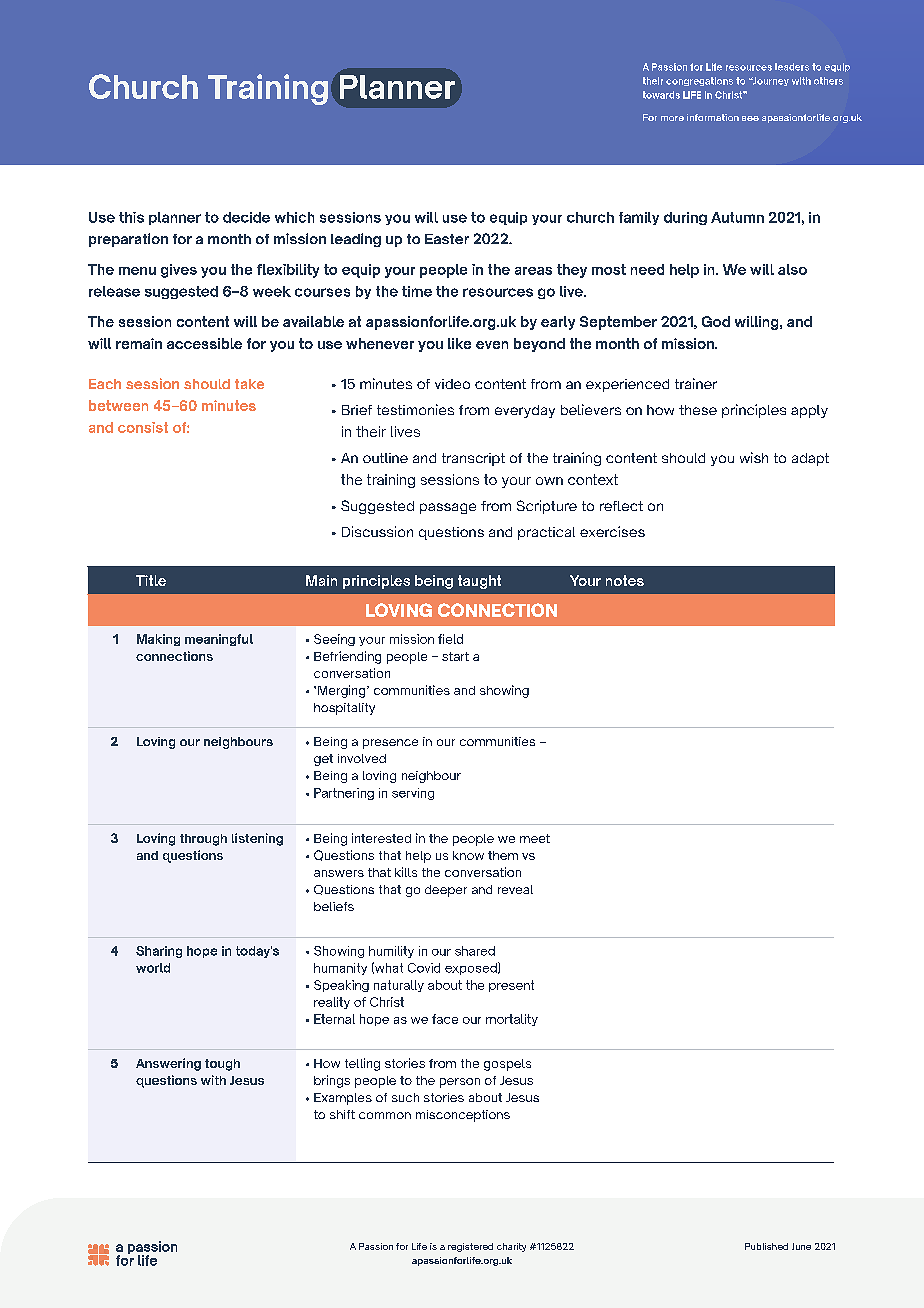  I want to click on Published, so click(766, 1246).
